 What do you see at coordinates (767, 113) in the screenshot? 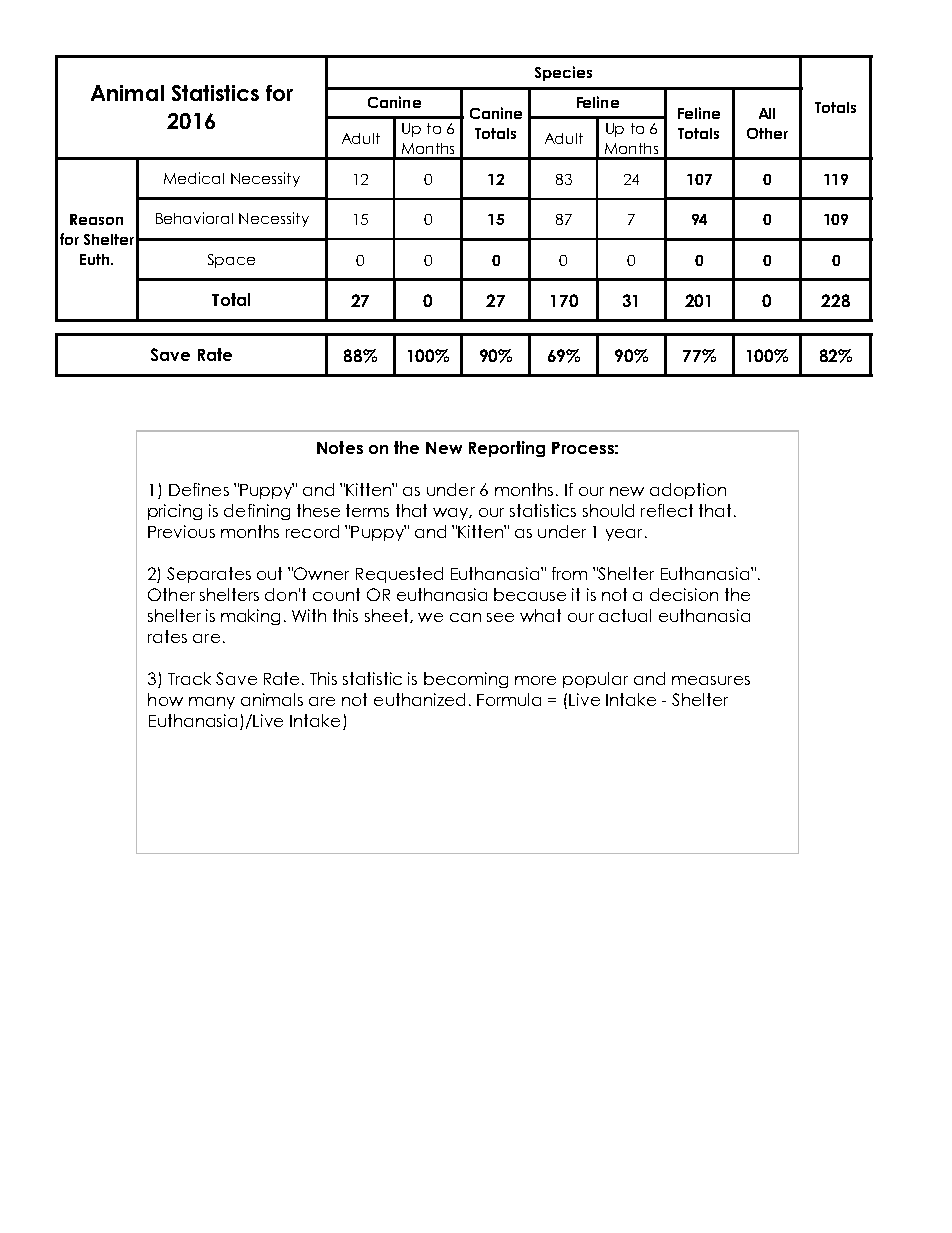
I see `All` at bounding box center [767, 113].
